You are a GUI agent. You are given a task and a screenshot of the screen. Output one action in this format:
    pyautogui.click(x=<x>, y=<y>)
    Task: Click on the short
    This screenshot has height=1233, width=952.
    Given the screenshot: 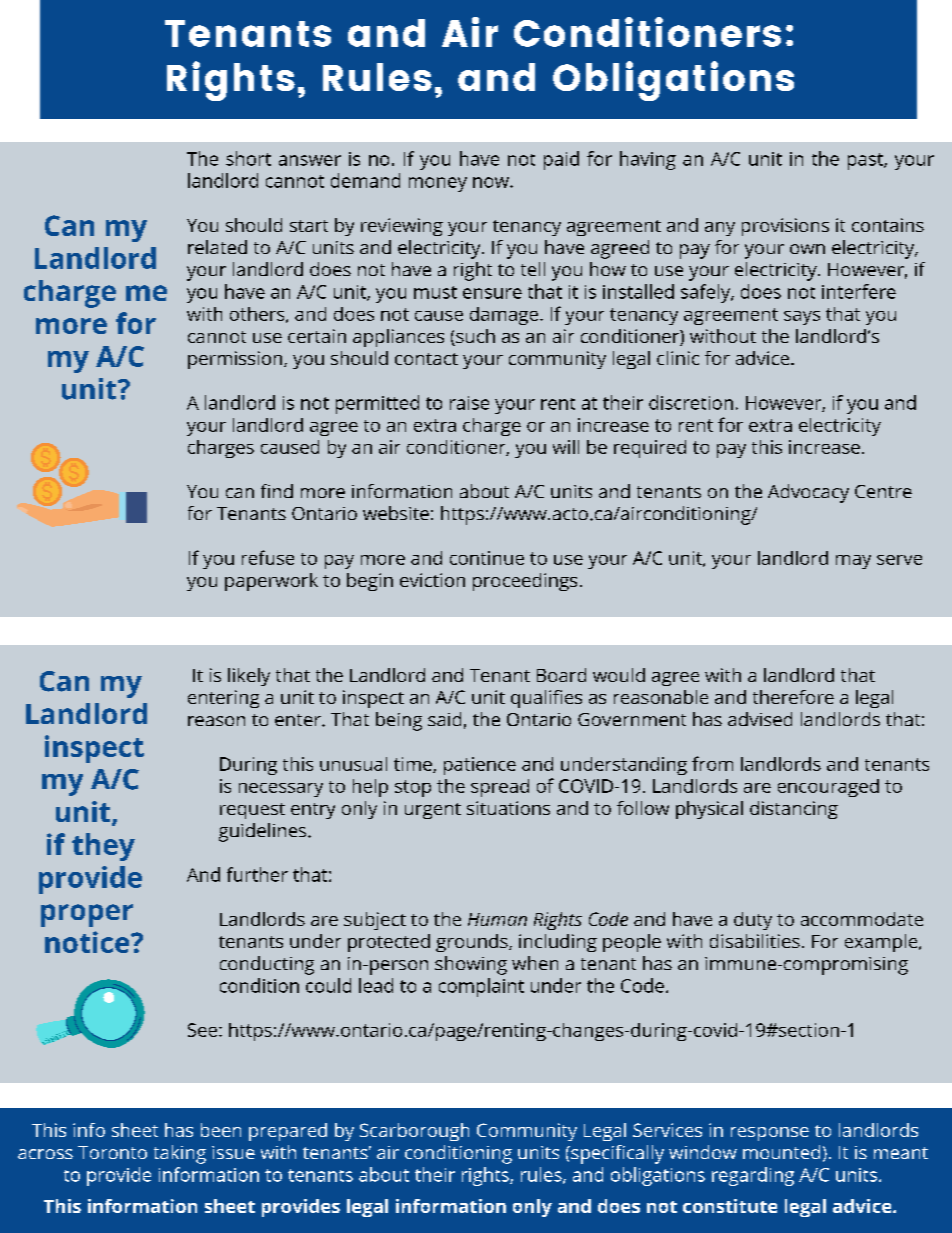 What is the action you would take?
    pyautogui.click(x=248, y=158)
